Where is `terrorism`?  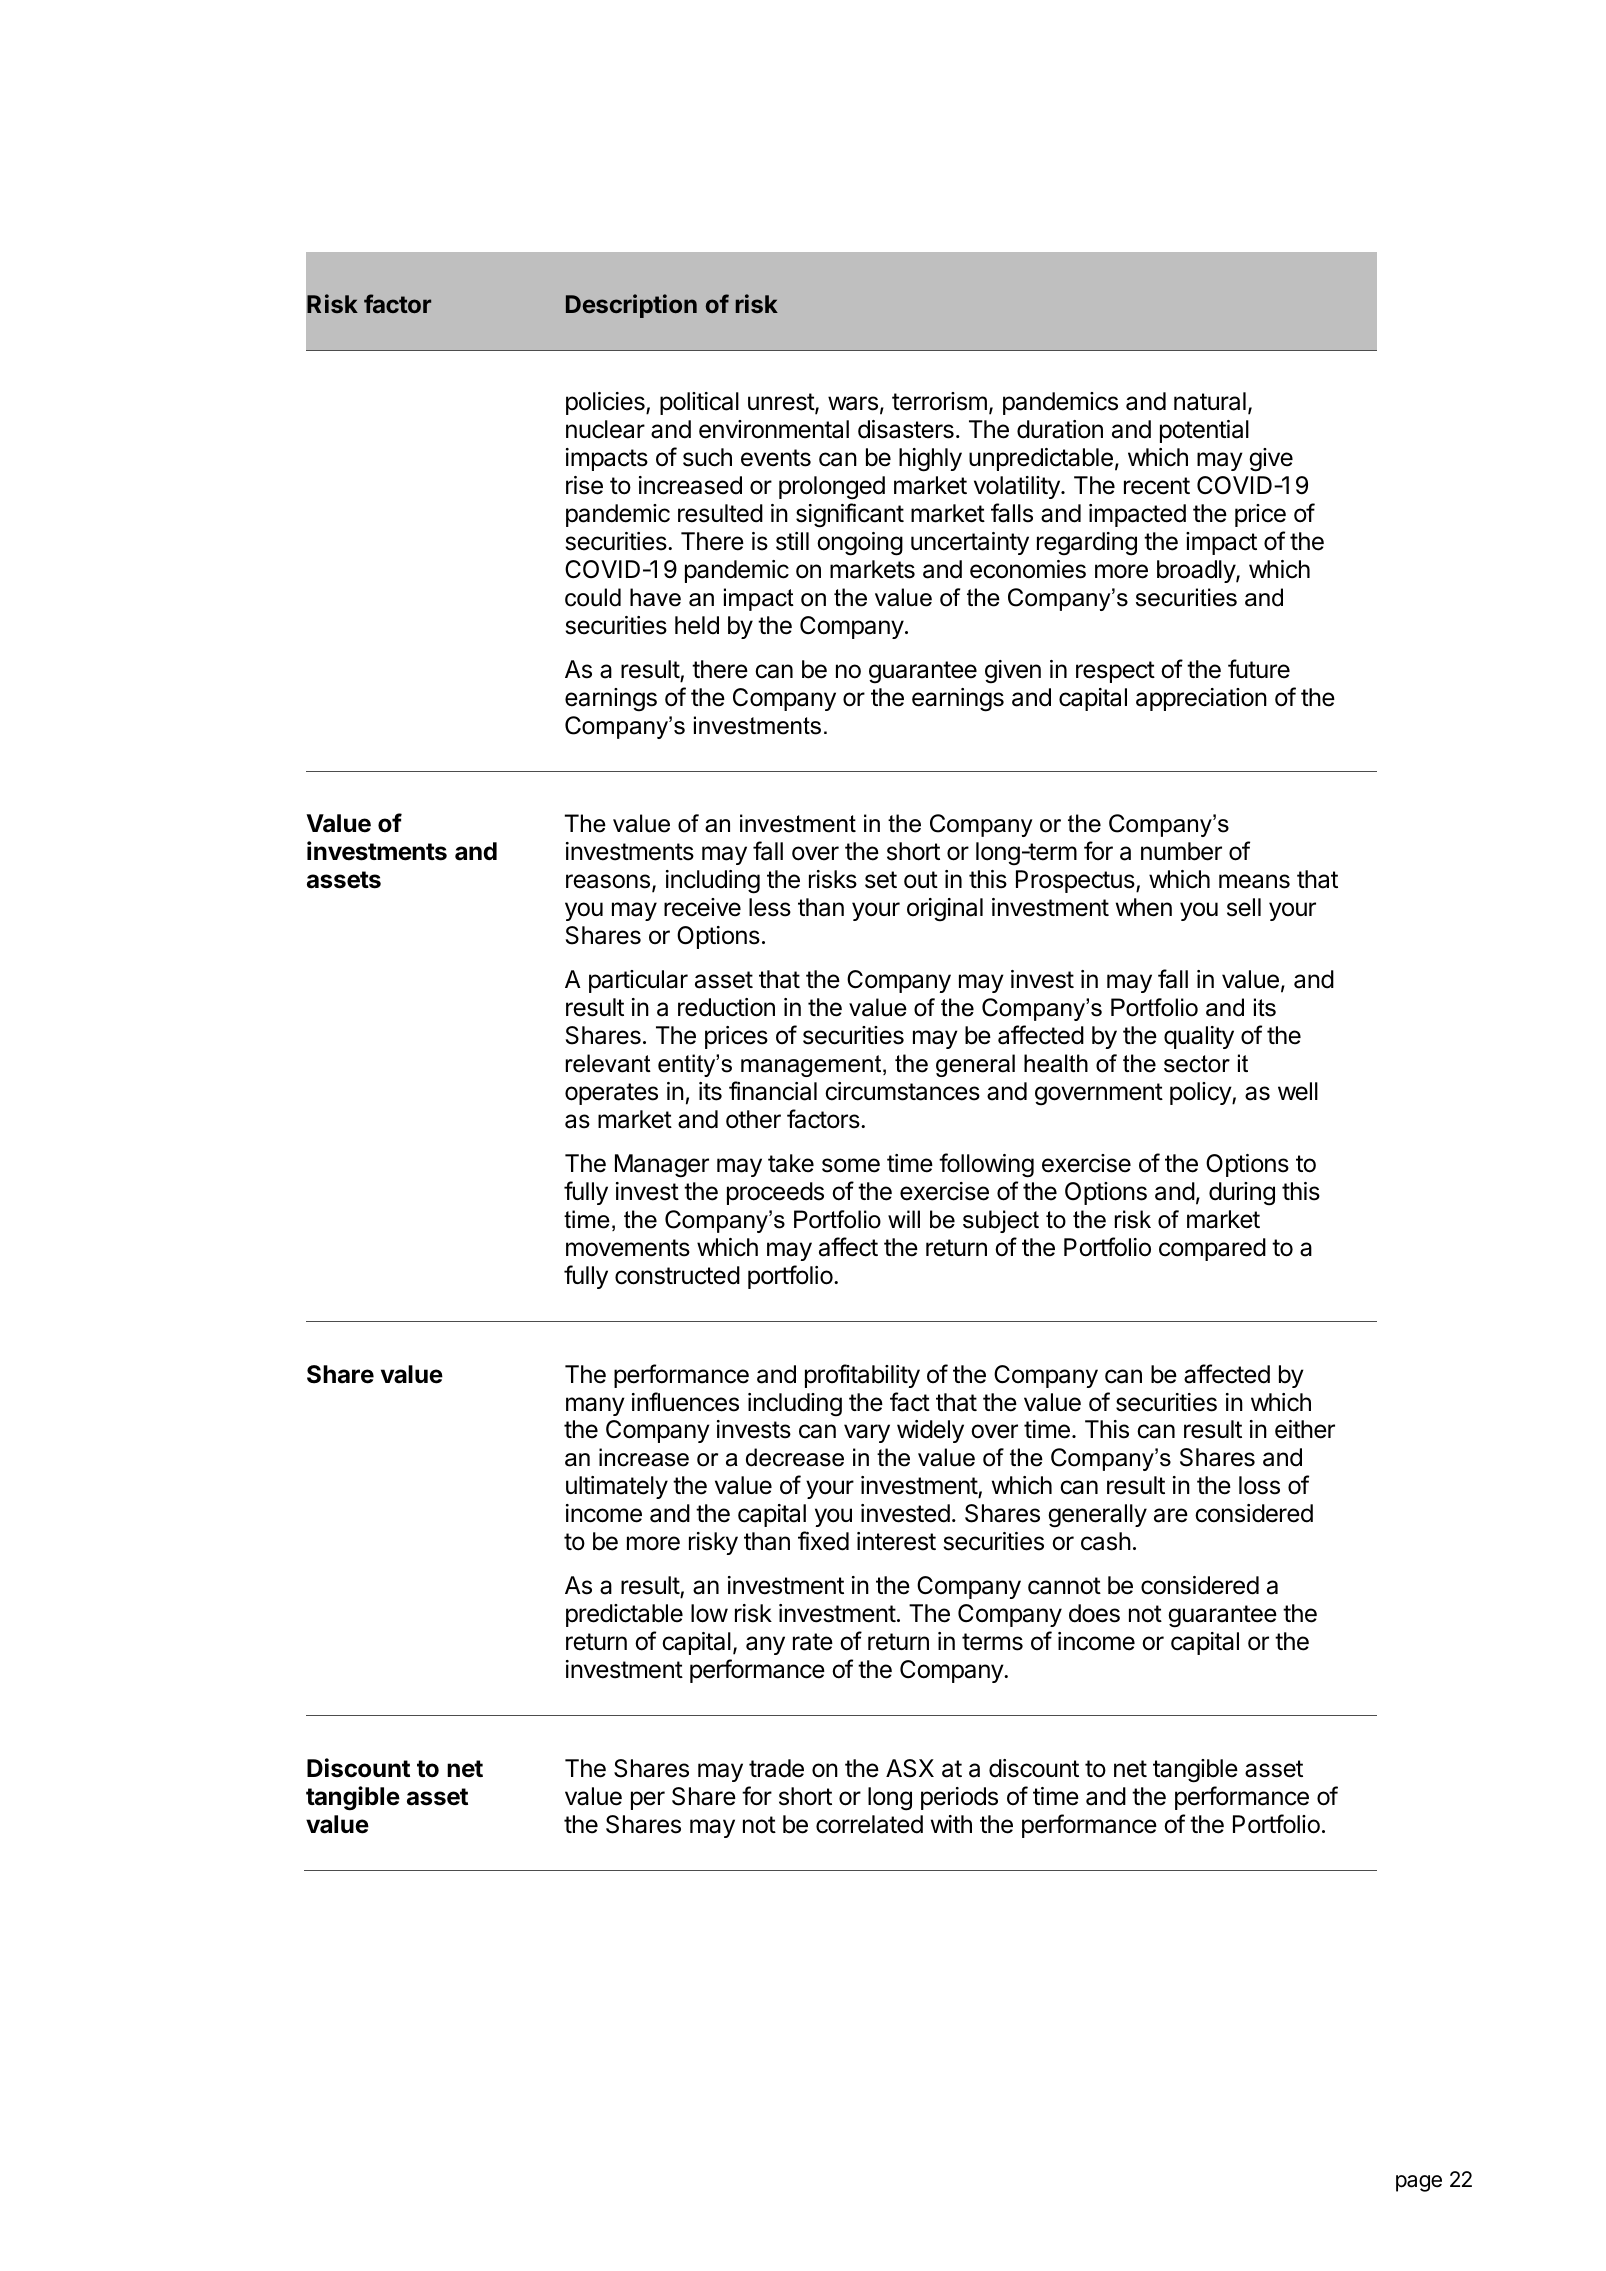 terrorism is located at coordinates (939, 401).
